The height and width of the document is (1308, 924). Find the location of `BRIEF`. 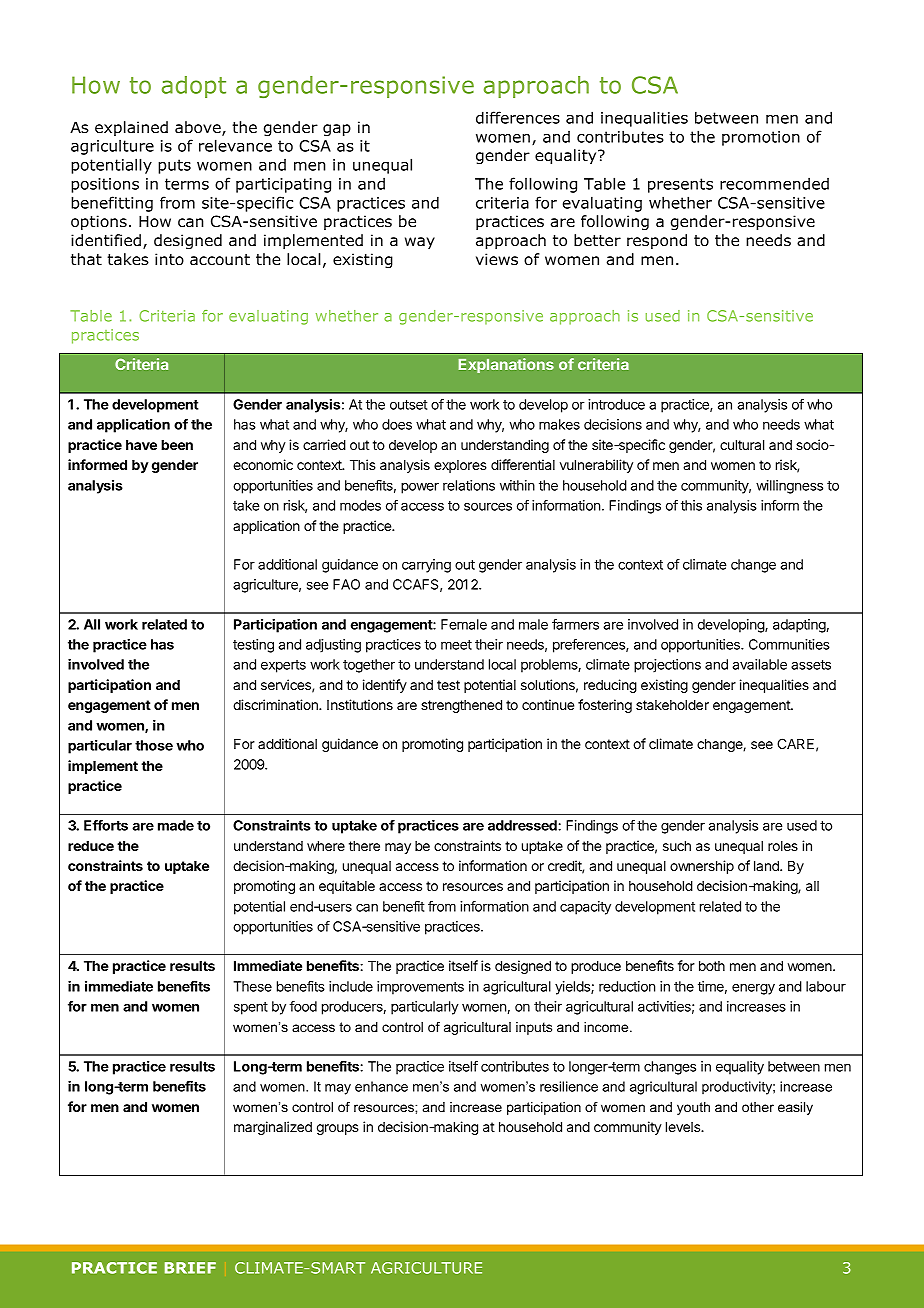

BRIEF is located at coordinates (190, 1268).
